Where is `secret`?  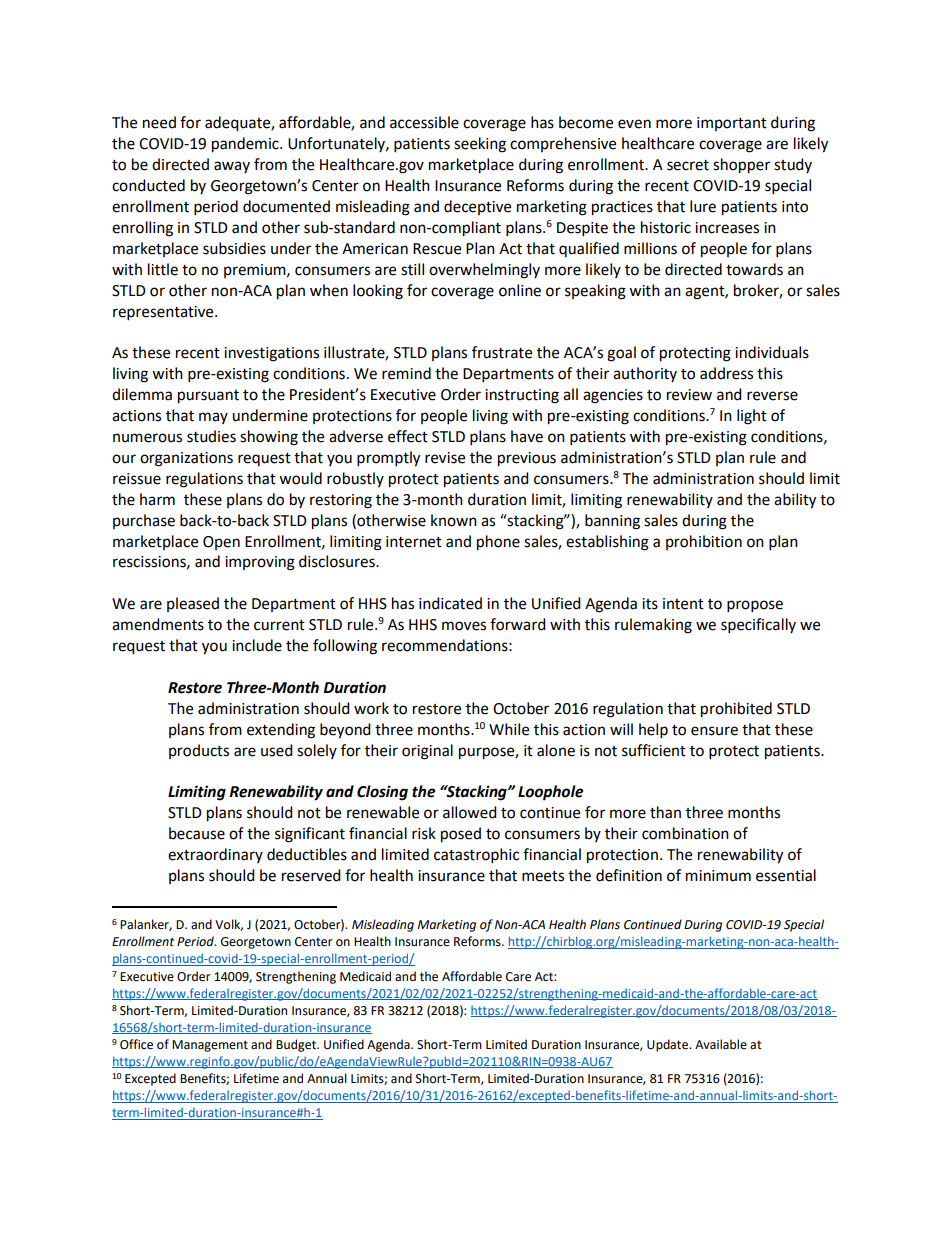 secret is located at coordinates (688, 165).
